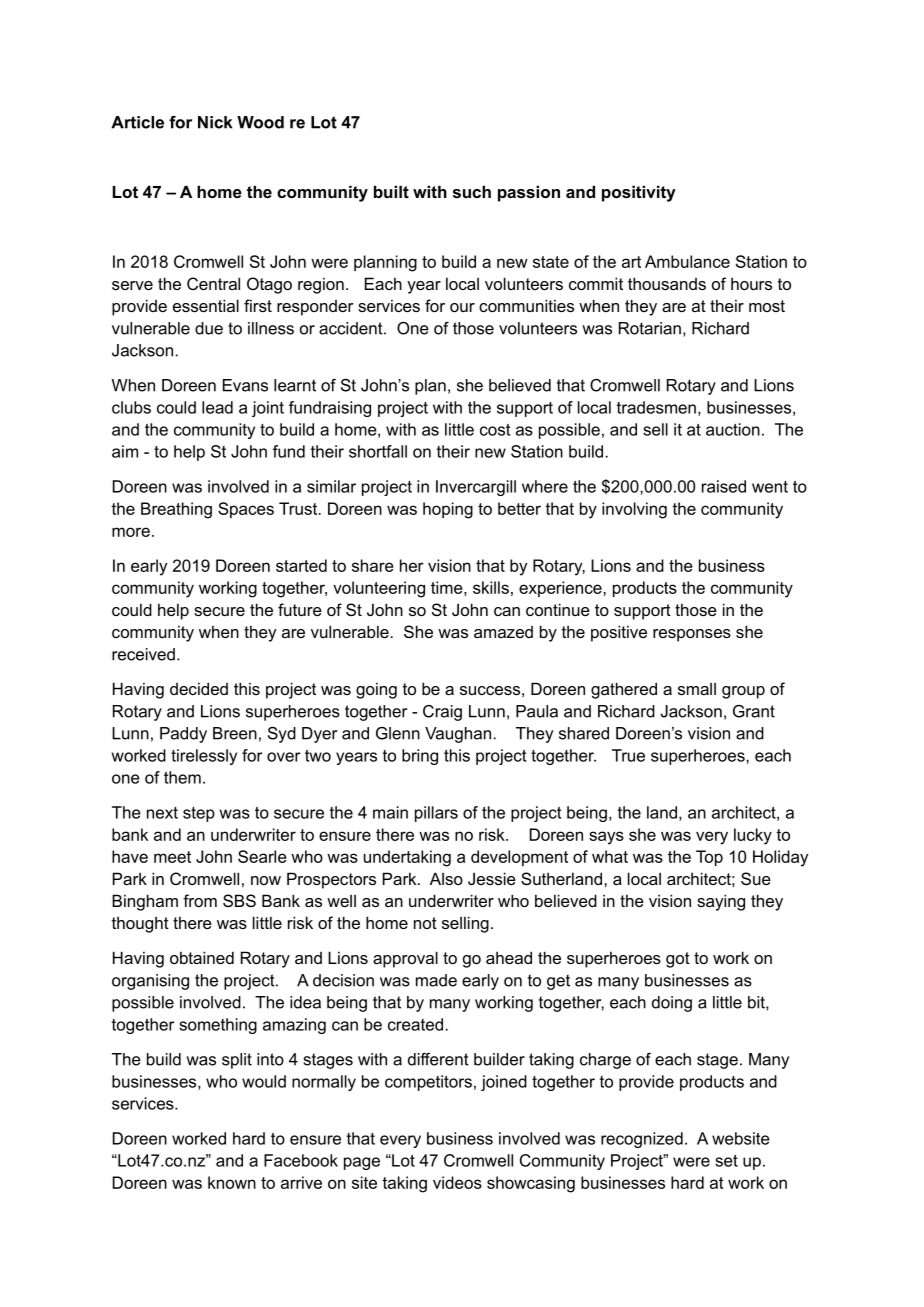 The height and width of the screenshot is (1307, 924). I want to click on such, so click(472, 191).
